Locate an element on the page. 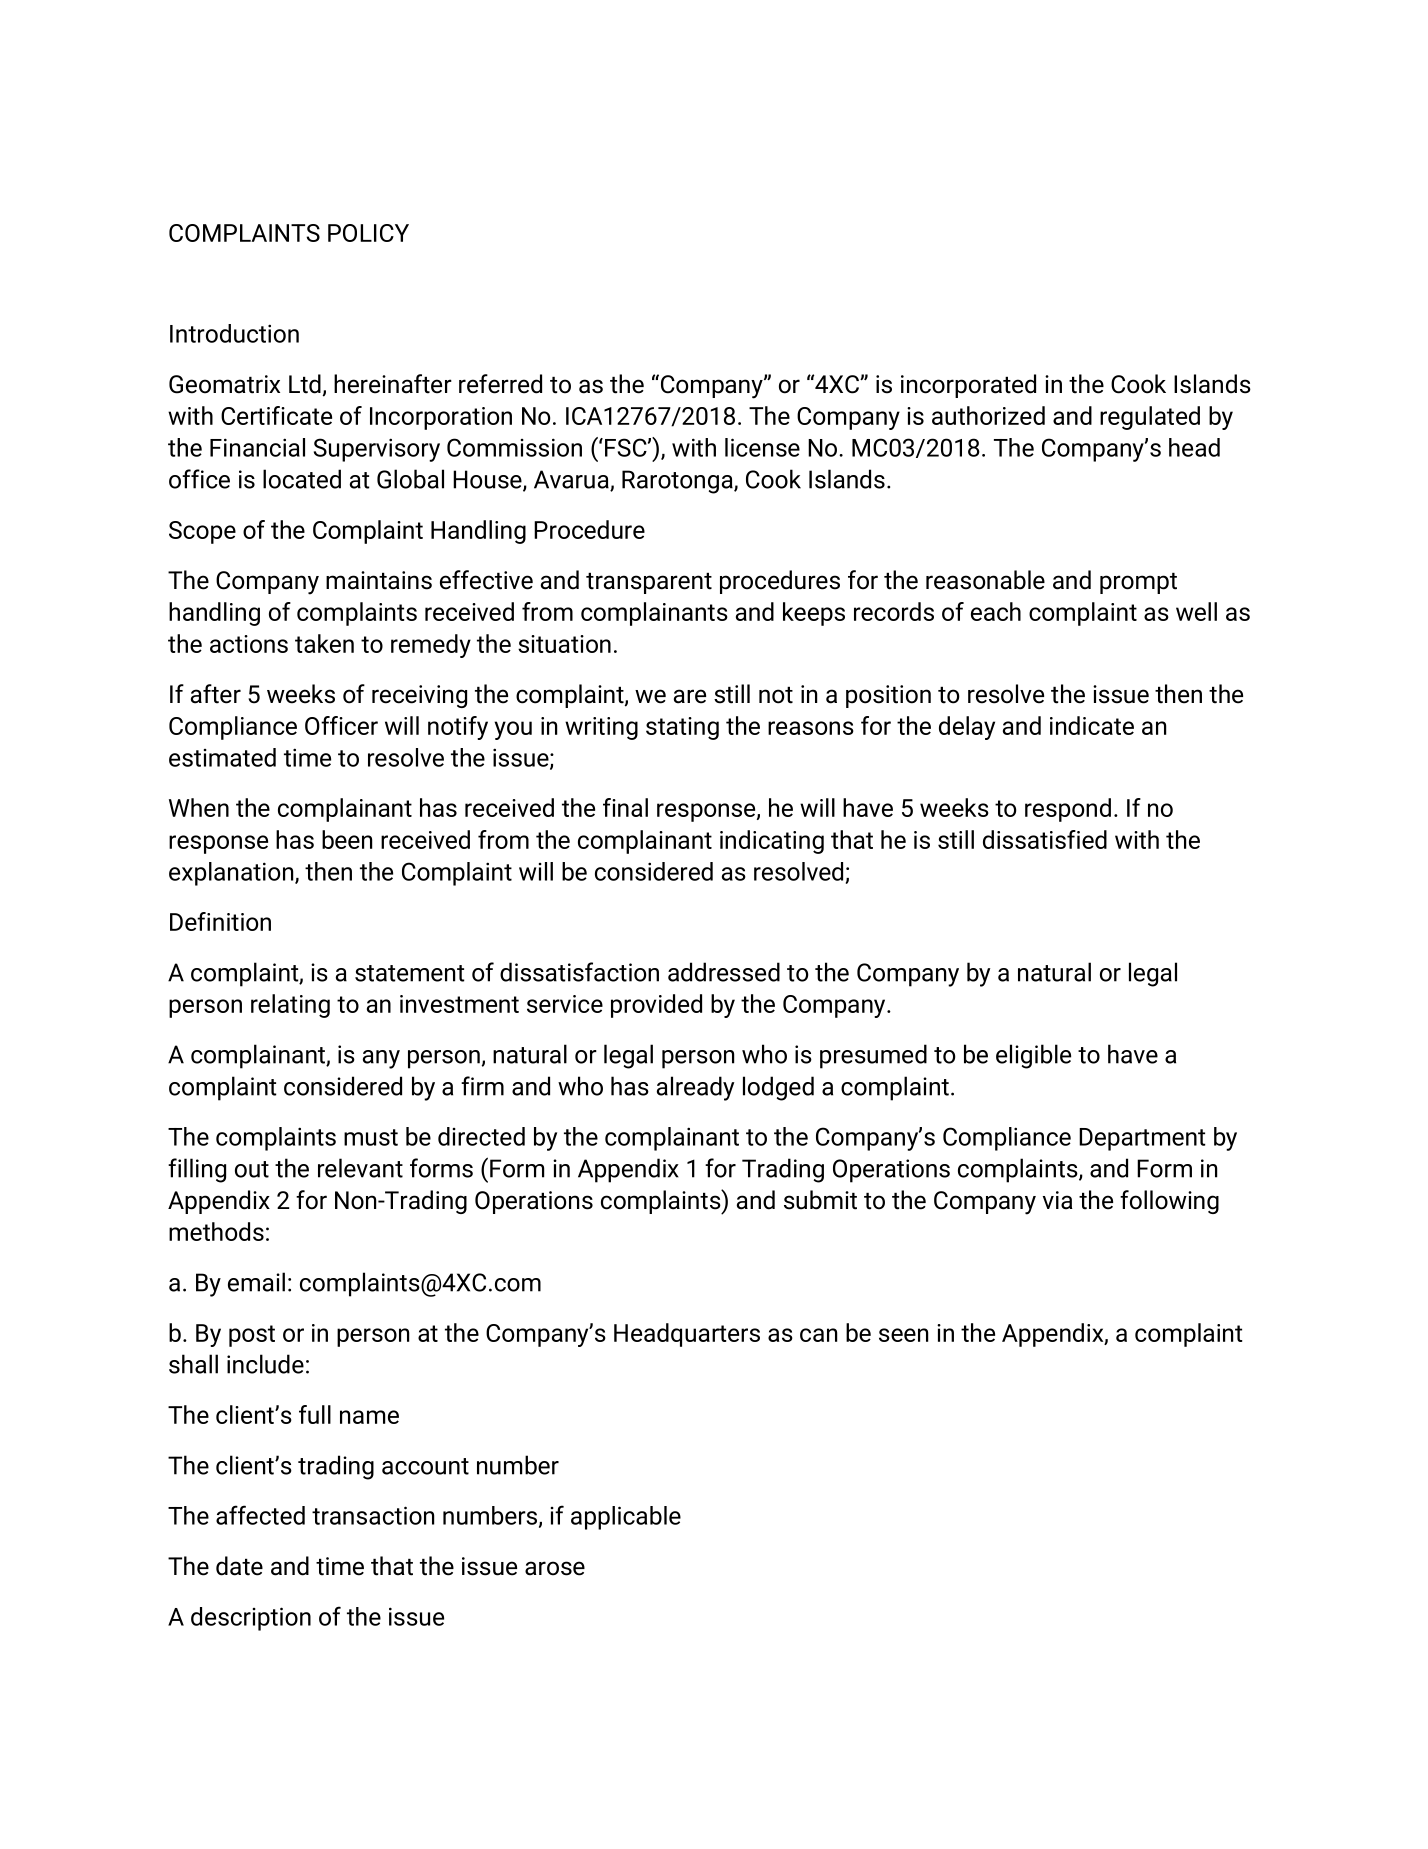 This image has height=1849, width=1428. POLICY is located at coordinates (368, 233).
